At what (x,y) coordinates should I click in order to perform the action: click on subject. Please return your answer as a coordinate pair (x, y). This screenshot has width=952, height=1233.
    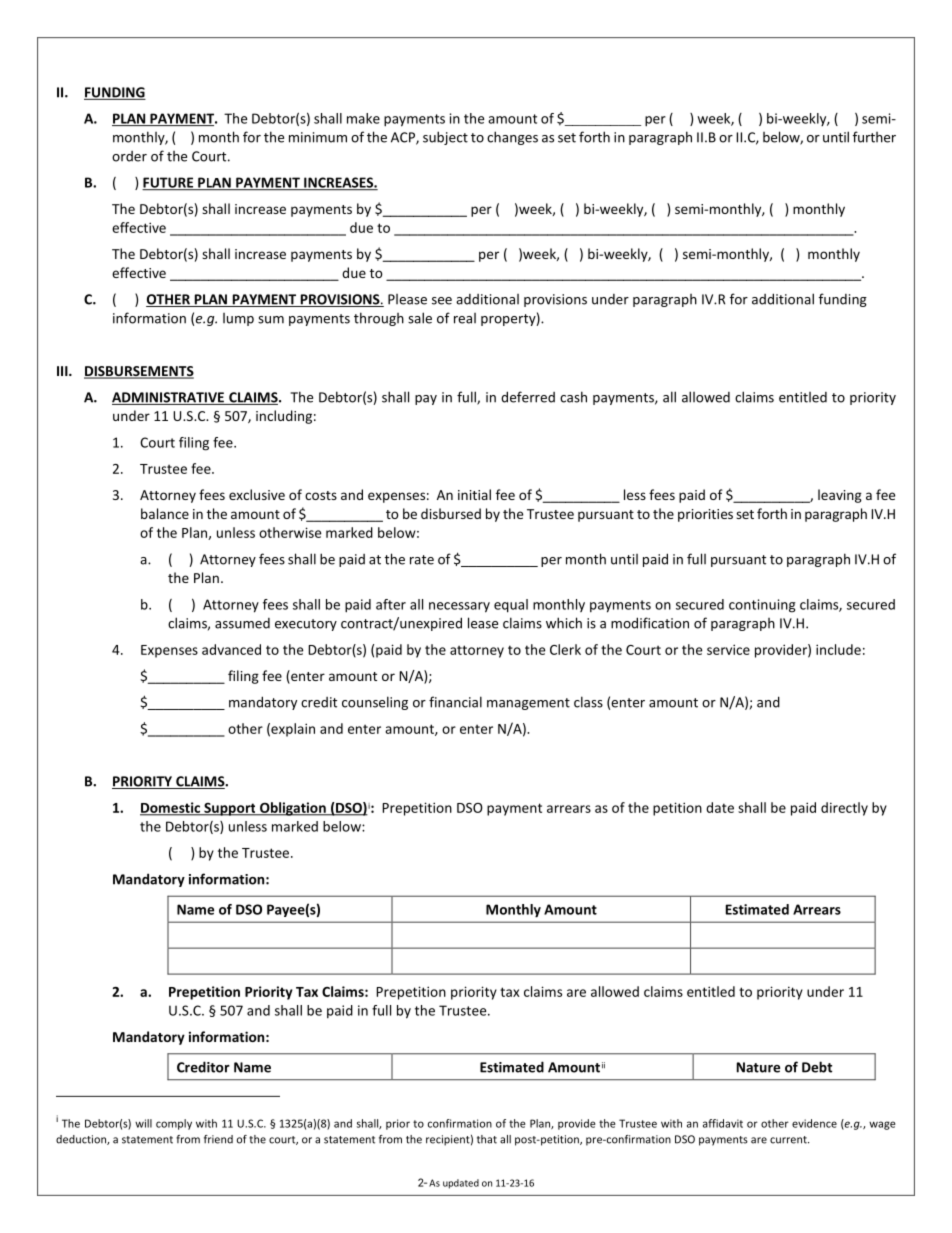
    Looking at the image, I should click on (445, 138).
